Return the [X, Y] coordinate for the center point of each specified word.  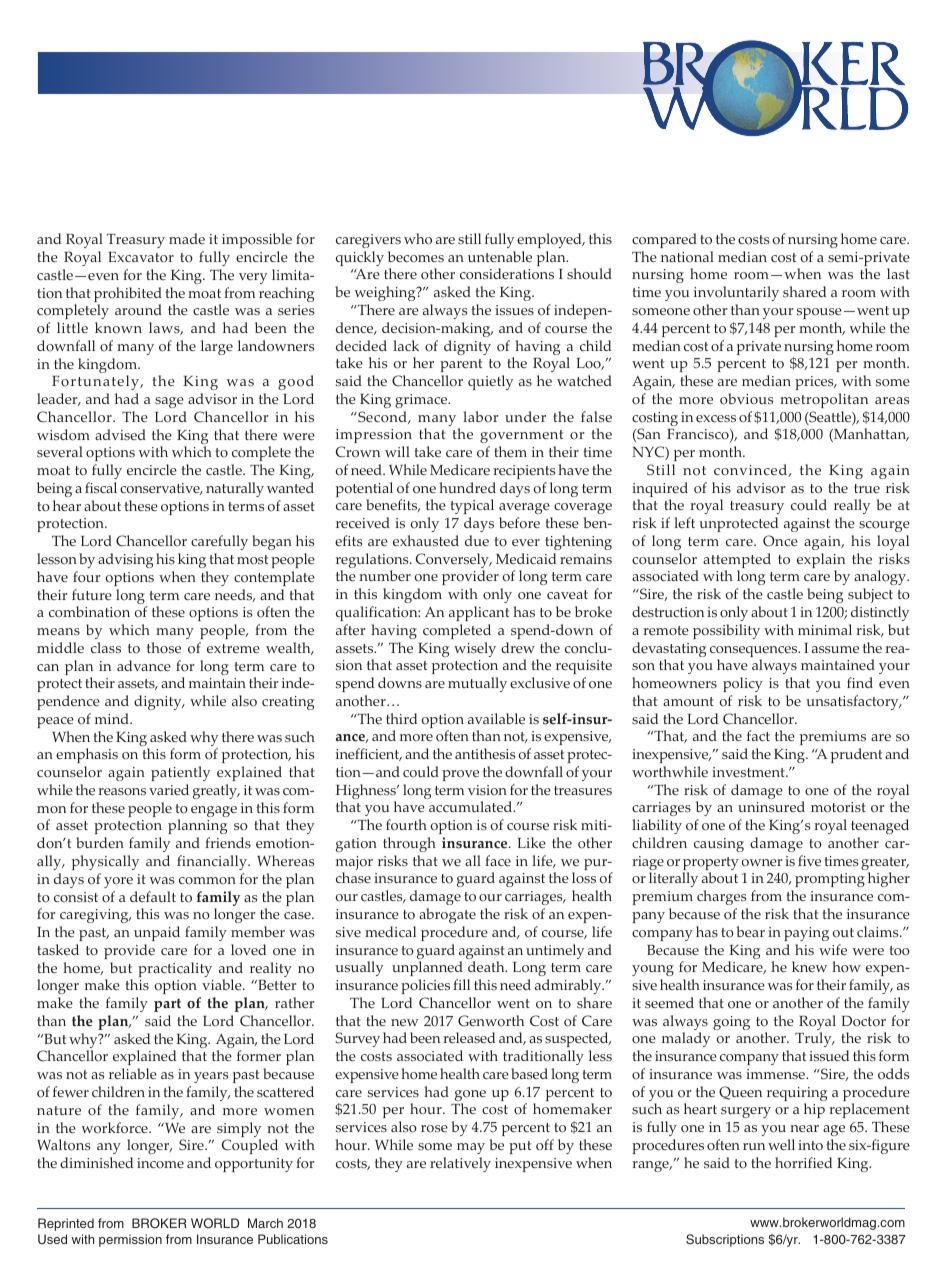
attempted [737, 562]
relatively [460, 1164]
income [160, 1163]
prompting [830, 880]
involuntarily [736, 293]
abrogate [447, 915]
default [153, 896]
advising [125, 560]
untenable [500, 256]
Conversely [453, 562]
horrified [803, 1163]
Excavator [141, 257]
